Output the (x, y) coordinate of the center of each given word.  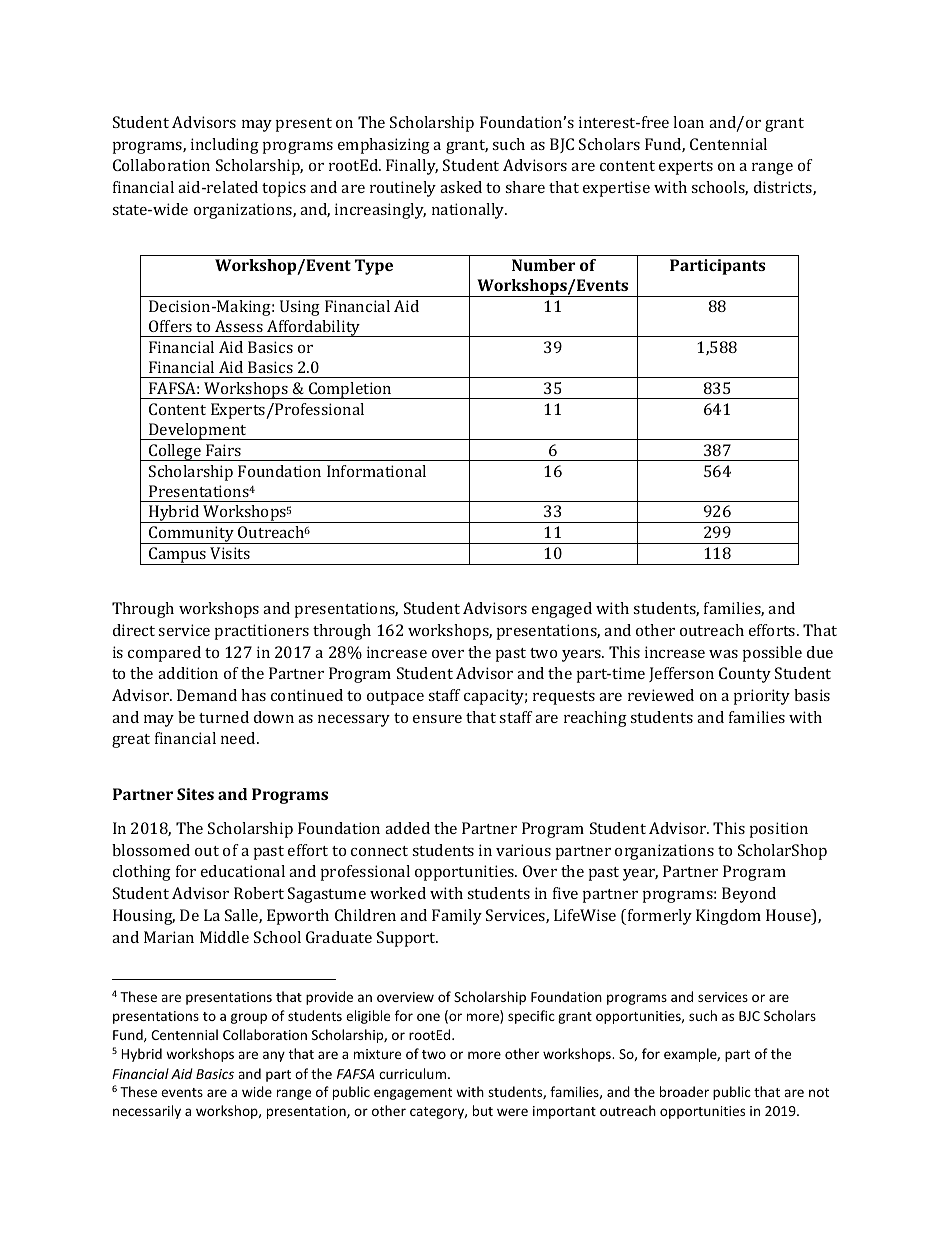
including (225, 146)
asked (461, 187)
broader (684, 1091)
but (483, 1110)
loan (688, 122)
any (274, 1056)
